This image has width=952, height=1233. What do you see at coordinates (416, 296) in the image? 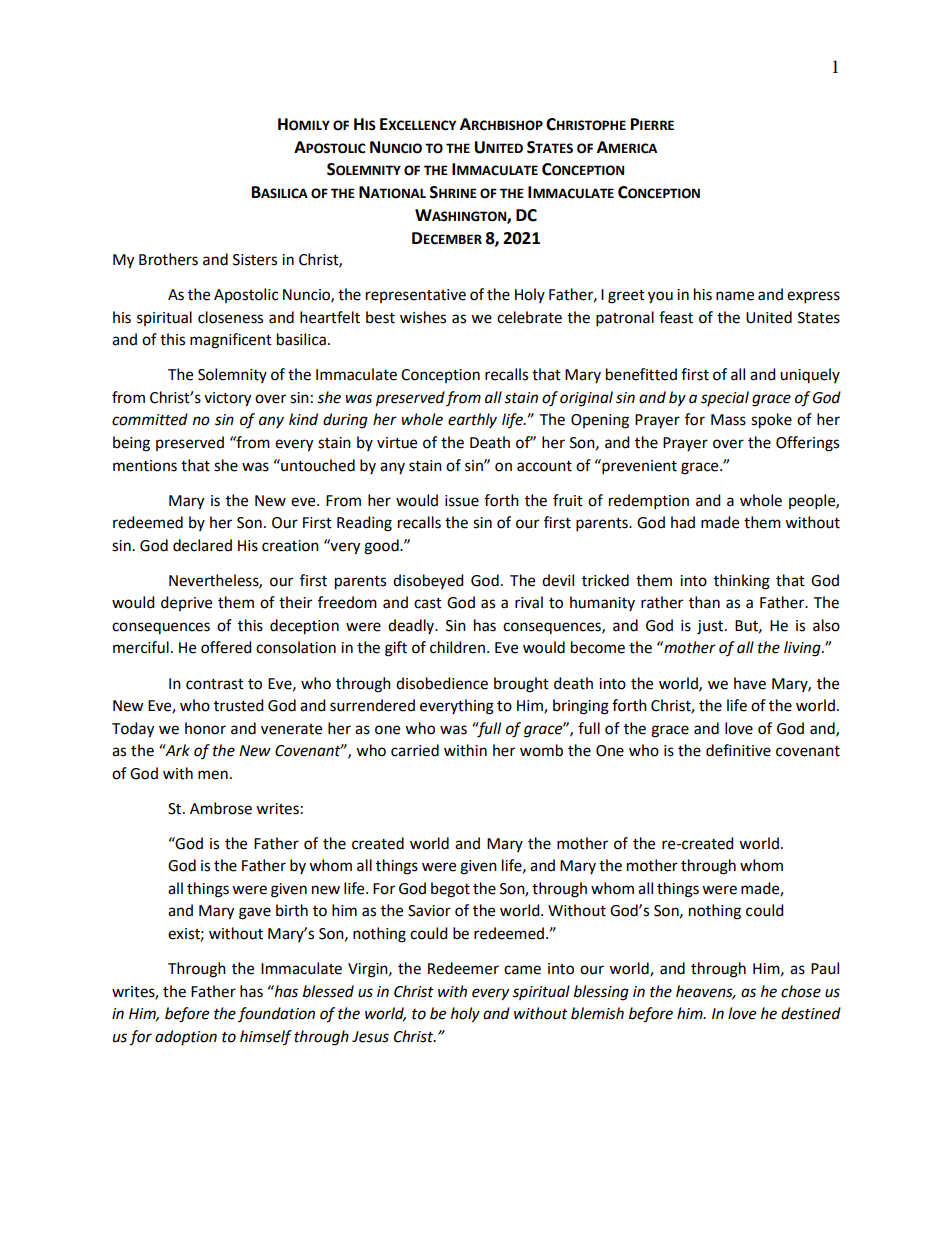
I see `representative` at bounding box center [416, 296].
